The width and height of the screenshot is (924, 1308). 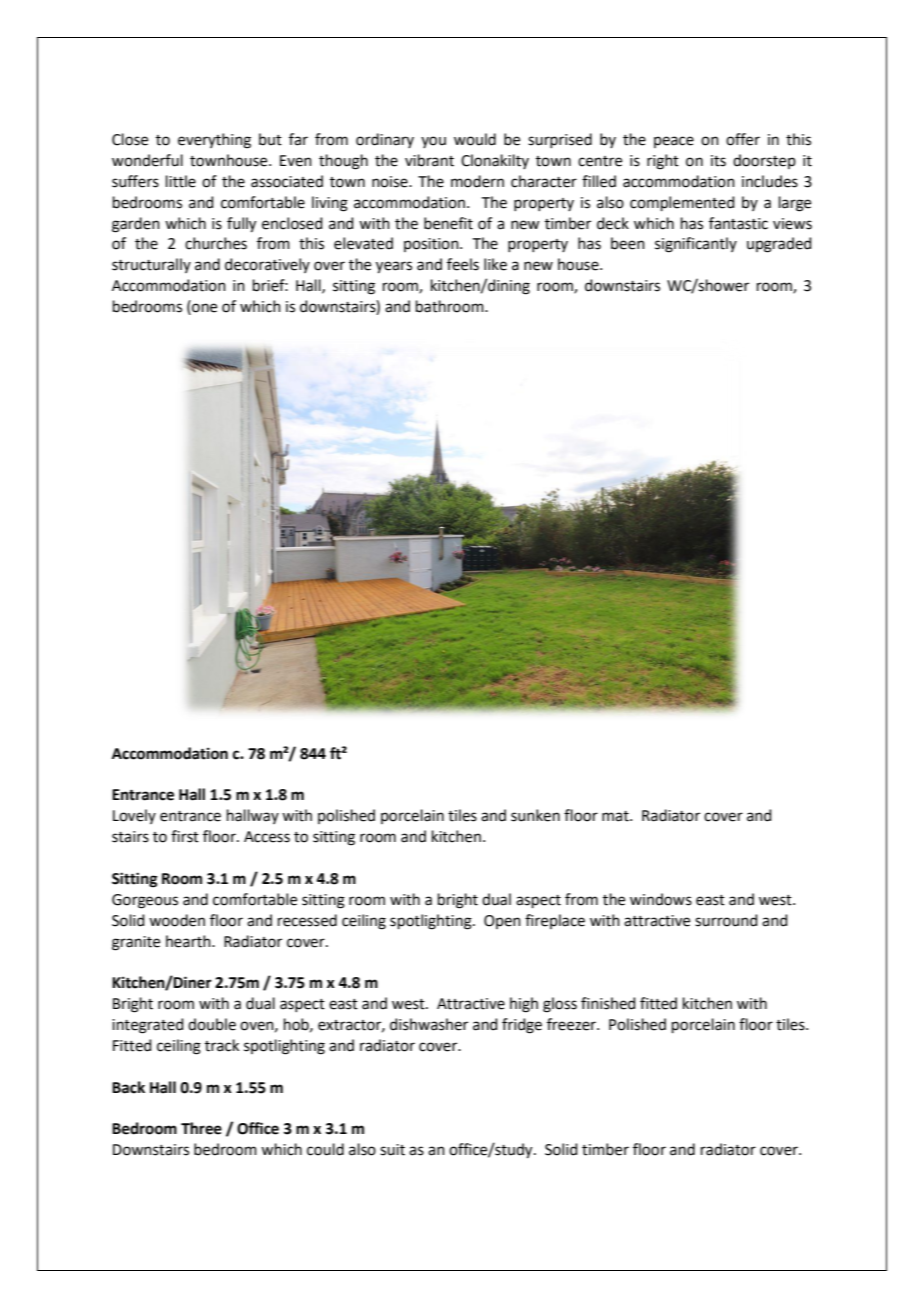 I want to click on suit, so click(x=392, y=1150).
